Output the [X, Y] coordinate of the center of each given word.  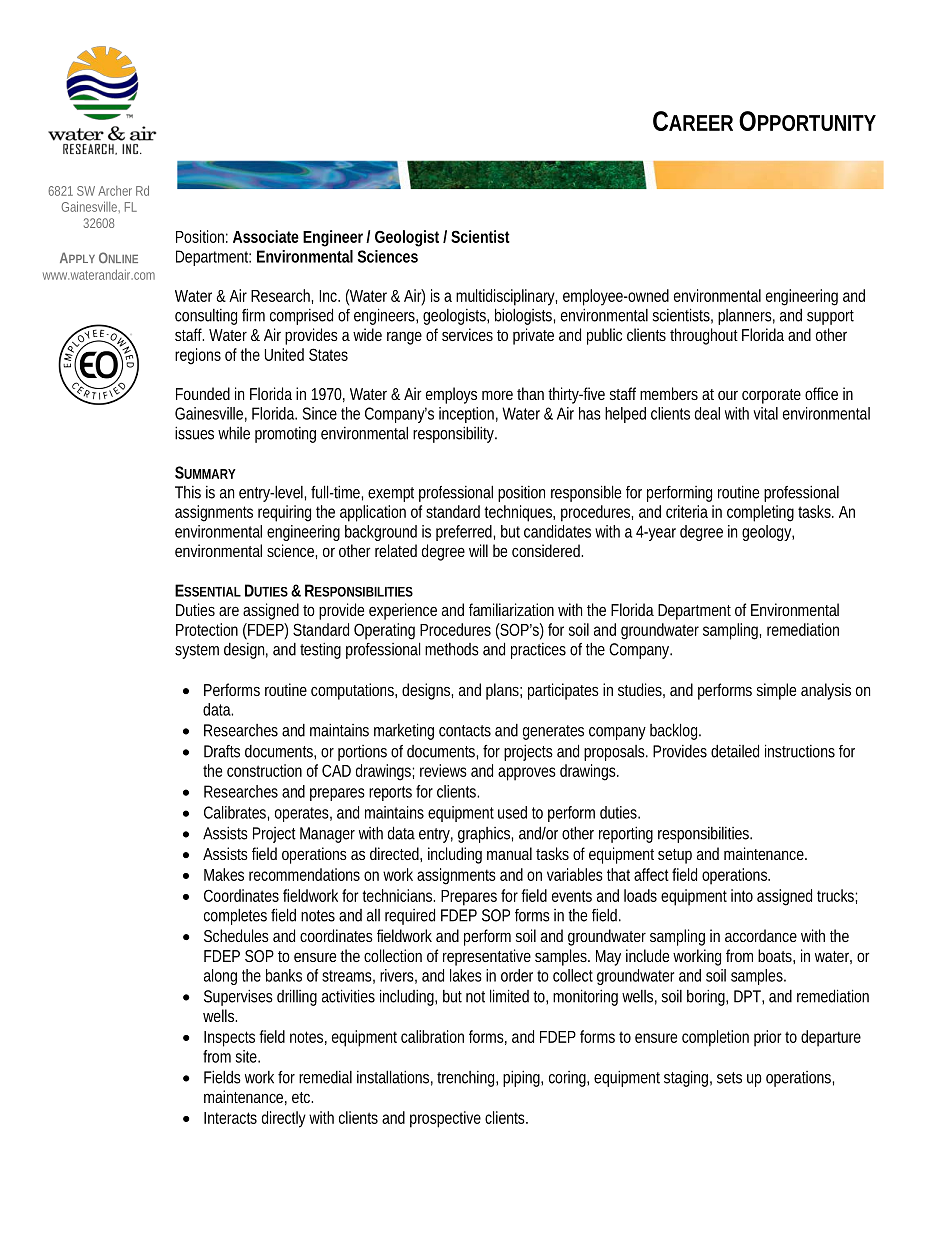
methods [452, 649]
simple [776, 691]
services [467, 334]
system [197, 651]
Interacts [230, 1118]
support [830, 317]
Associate [266, 236]
